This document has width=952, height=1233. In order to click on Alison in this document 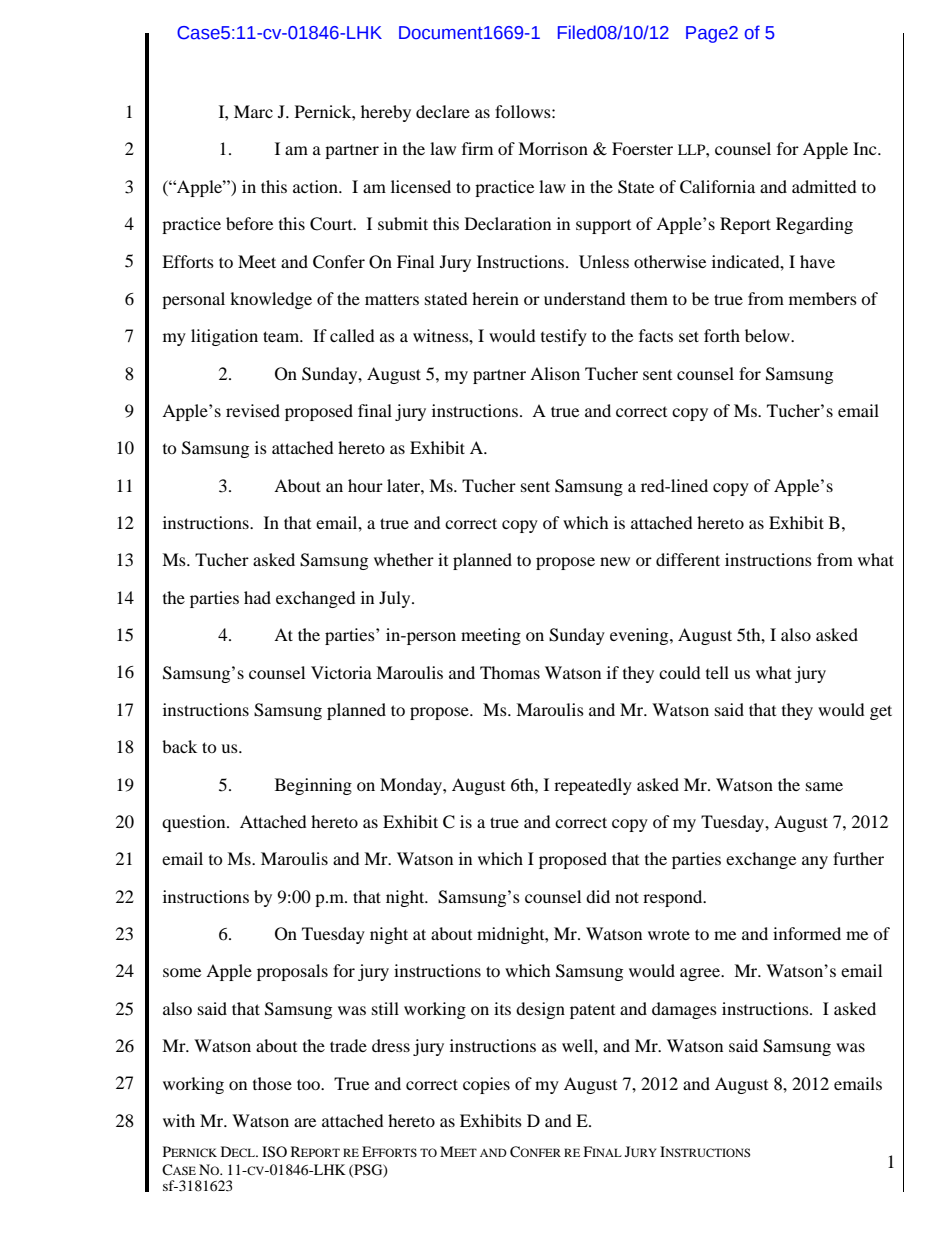, I will do `click(555, 373)`.
